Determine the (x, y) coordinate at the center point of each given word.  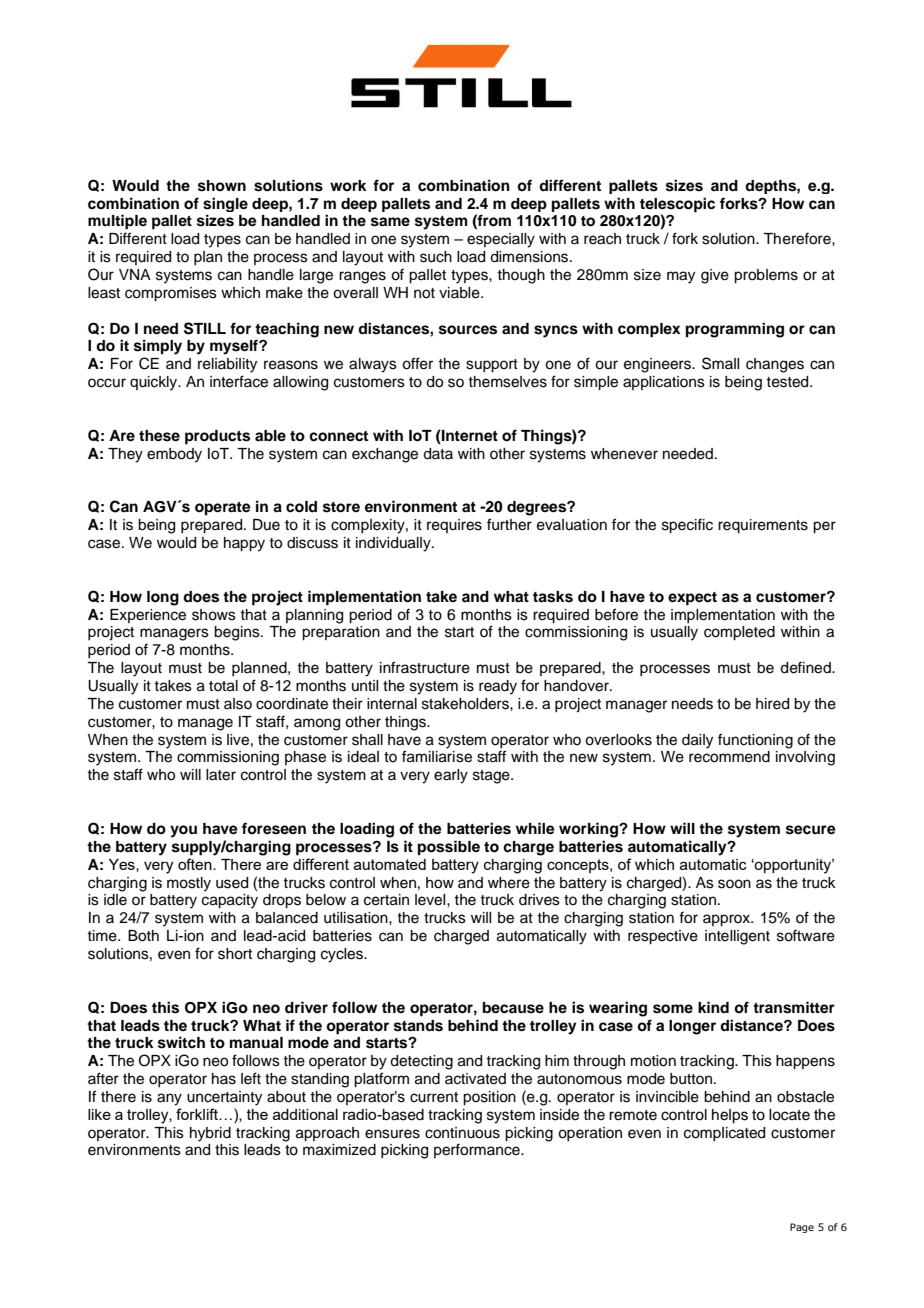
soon (734, 884)
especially (501, 240)
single (225, 204)
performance (478, 1150)
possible (449, 848)
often (196, 864)
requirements (763, 526)
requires (454, 526)
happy (244, 544)
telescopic (677, 205)
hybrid (210, 1134)
